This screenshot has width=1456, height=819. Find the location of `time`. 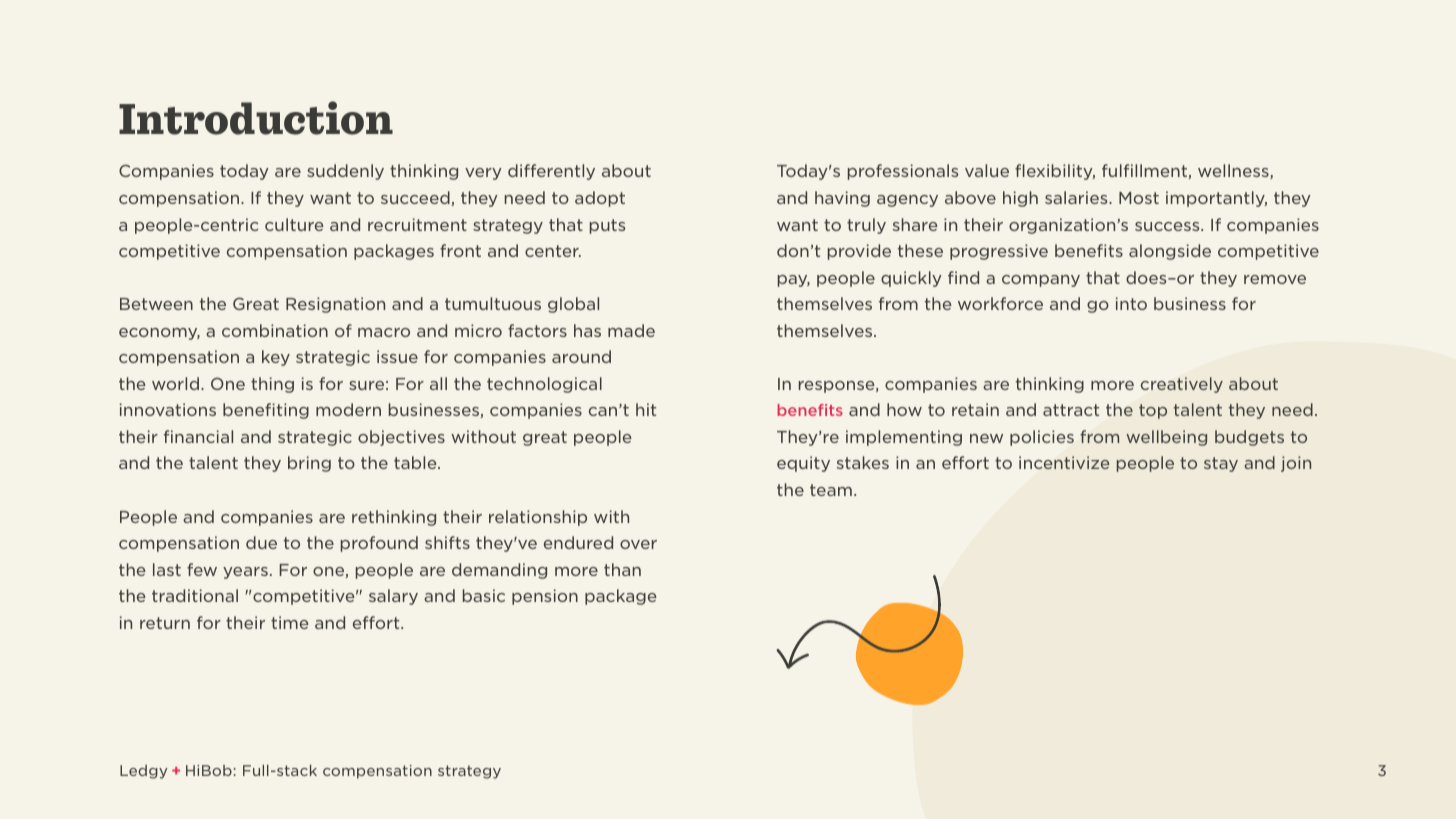

time is located at coordinates (290, 622).
